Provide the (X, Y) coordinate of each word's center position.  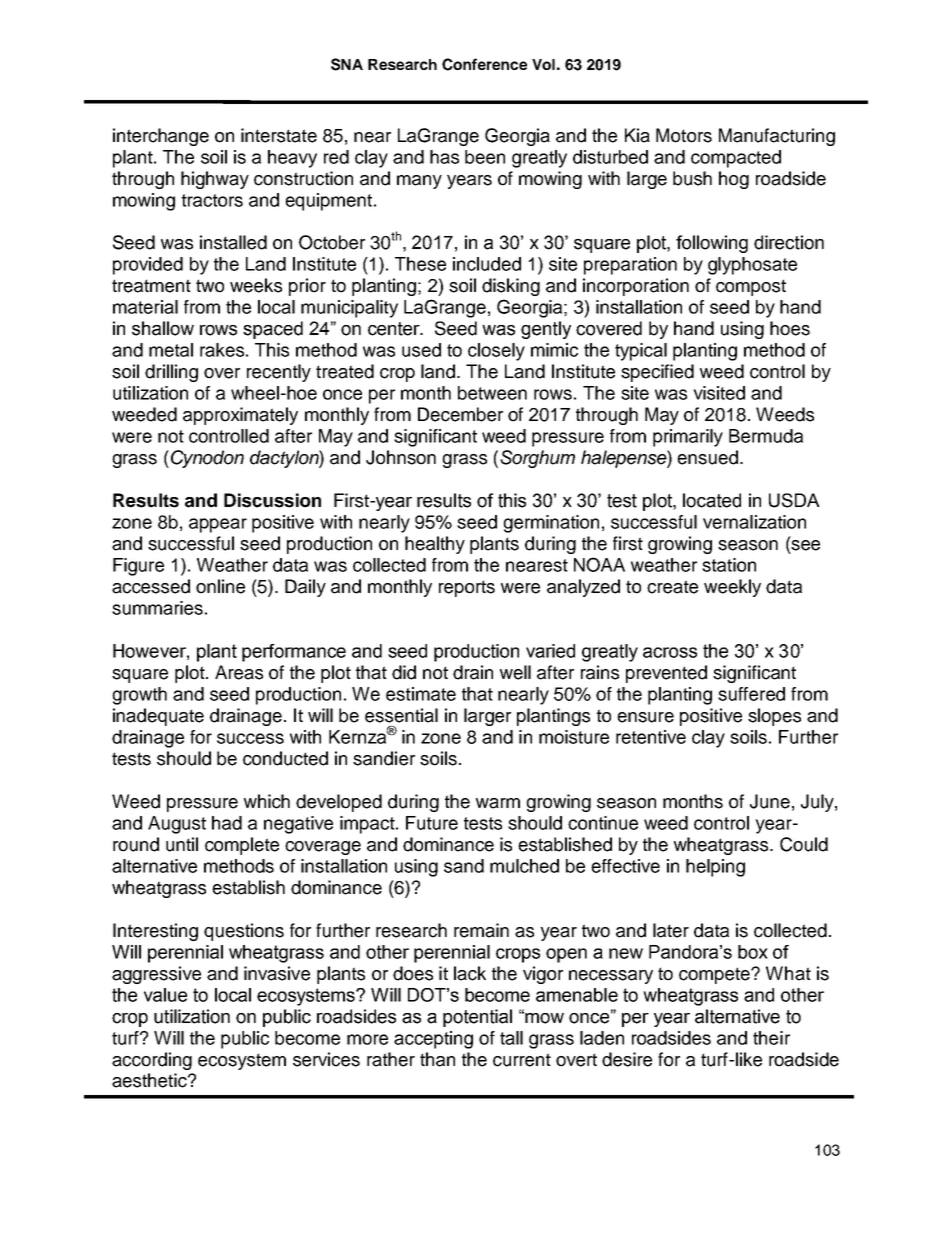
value (165, 995)
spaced (273, 330)
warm (498, 803)
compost (751, 287)
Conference (484, 64)
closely (496, 352)
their (771, 1038)
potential (477, 1018)
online (220, 586)
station (729, 565)
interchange (161, 137)
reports (467, 588)
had (227, 823)
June (770, 801)
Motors (684, 135)
